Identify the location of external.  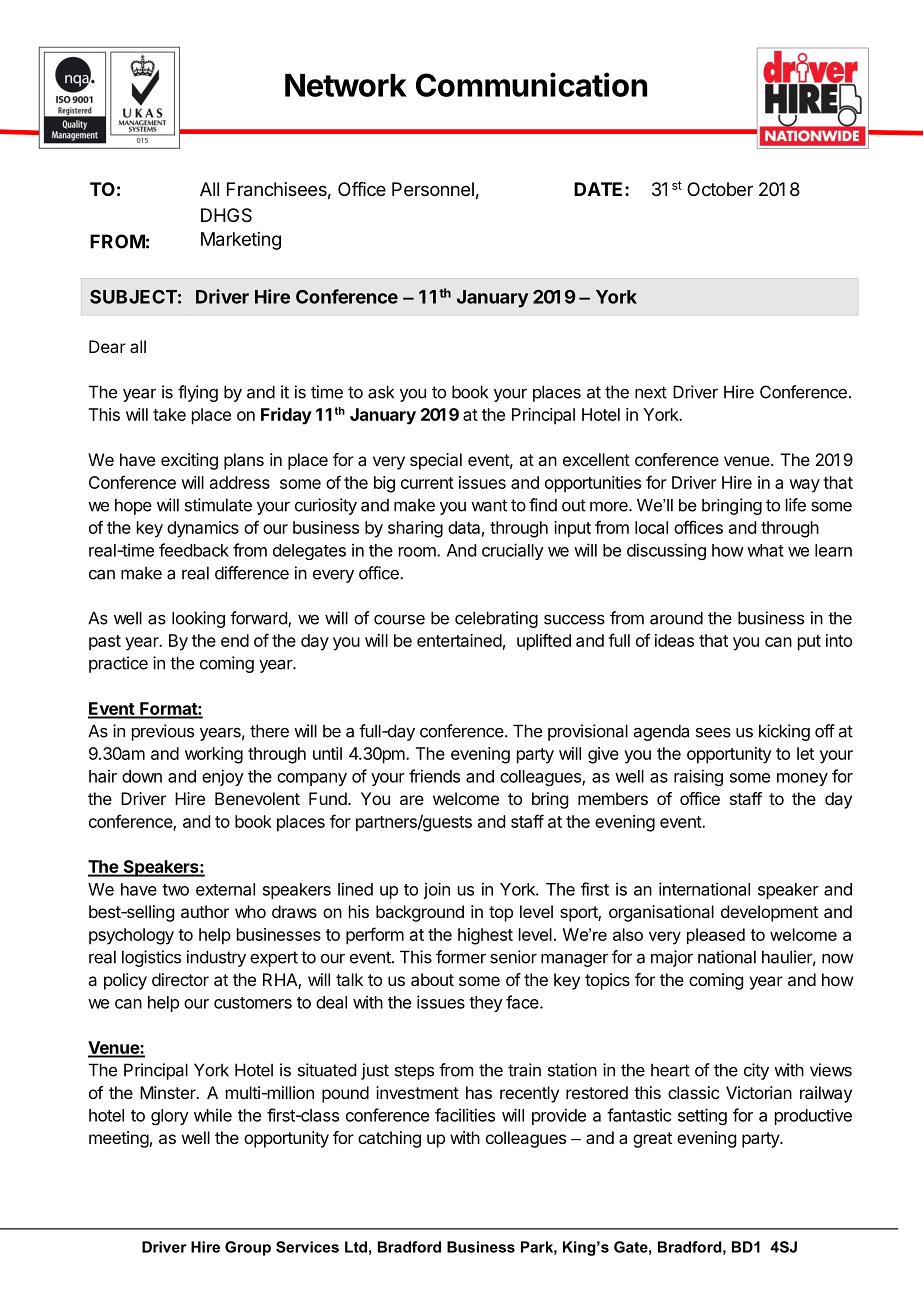
(225, 889).
